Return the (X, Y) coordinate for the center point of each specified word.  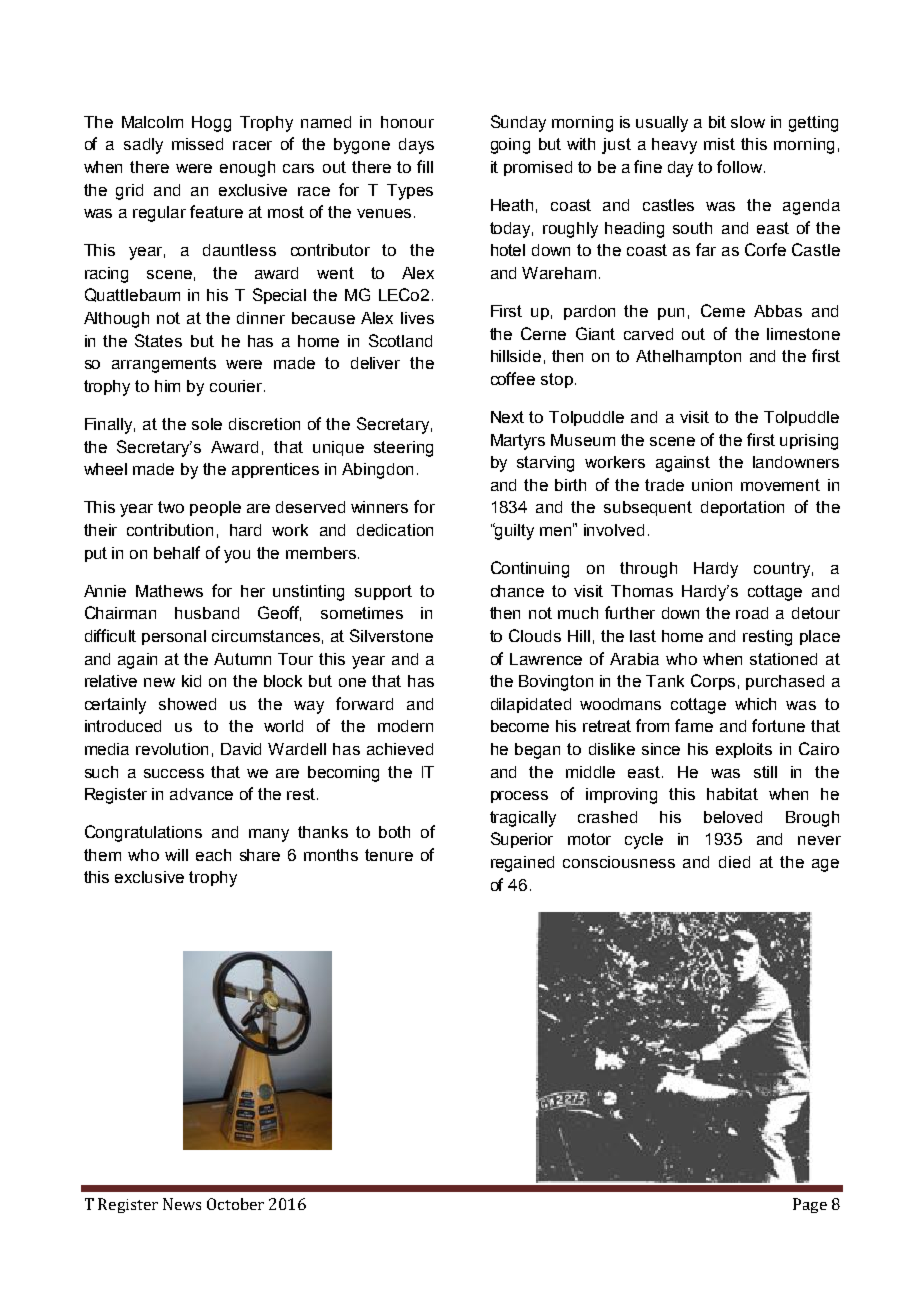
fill (425, 166)
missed (197, 144)
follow (739, 166)
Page (810, 1205)
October (235, 1204)
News (182, 1204)
